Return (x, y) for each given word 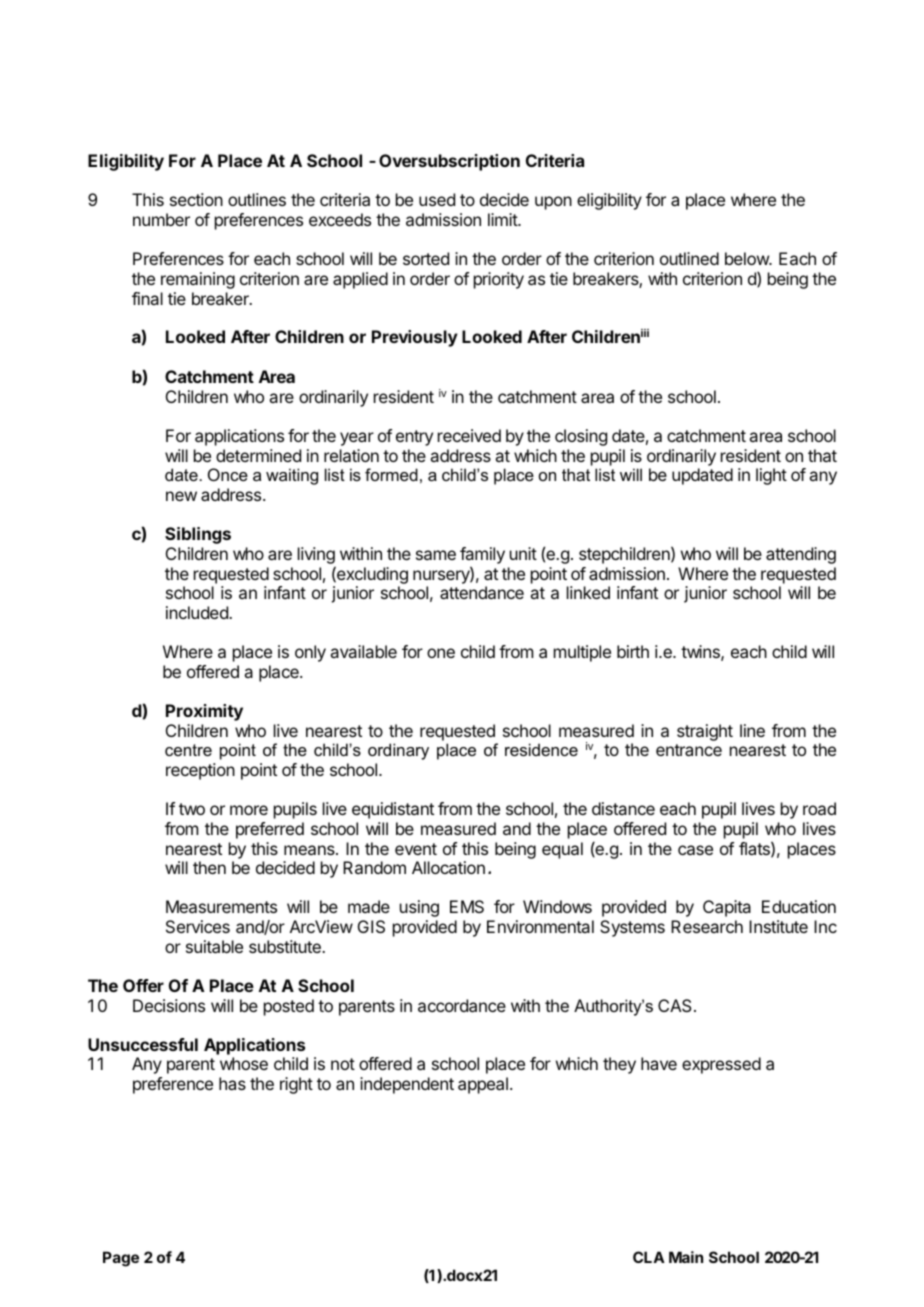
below (748, 258)
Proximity (204, 712)
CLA (649, 1257)
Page (121, 1259)
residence (541, 749)
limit (503, 219)
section (196, 199)
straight (705, 732)
